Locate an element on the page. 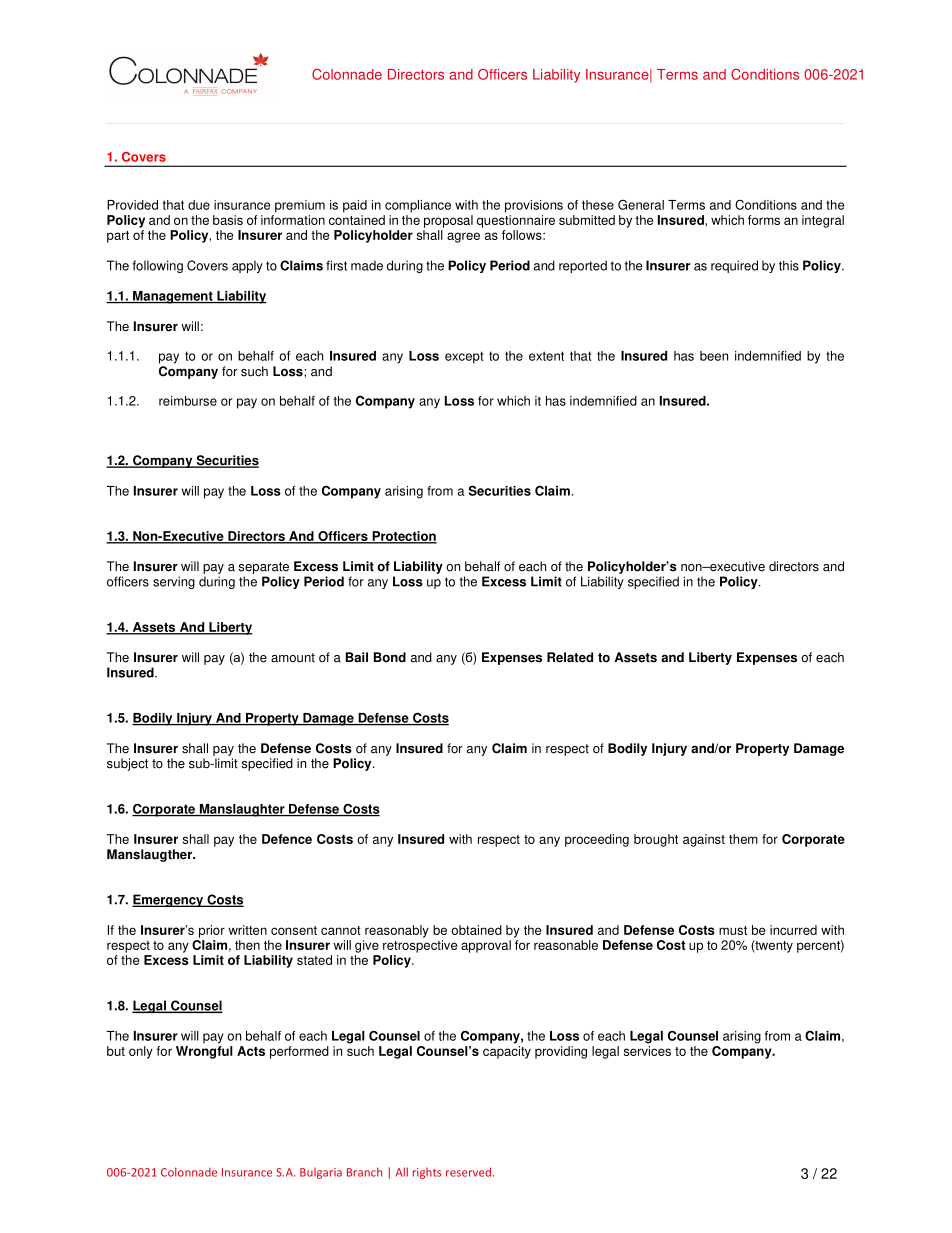  Related is located at coordinates (570, 657).
